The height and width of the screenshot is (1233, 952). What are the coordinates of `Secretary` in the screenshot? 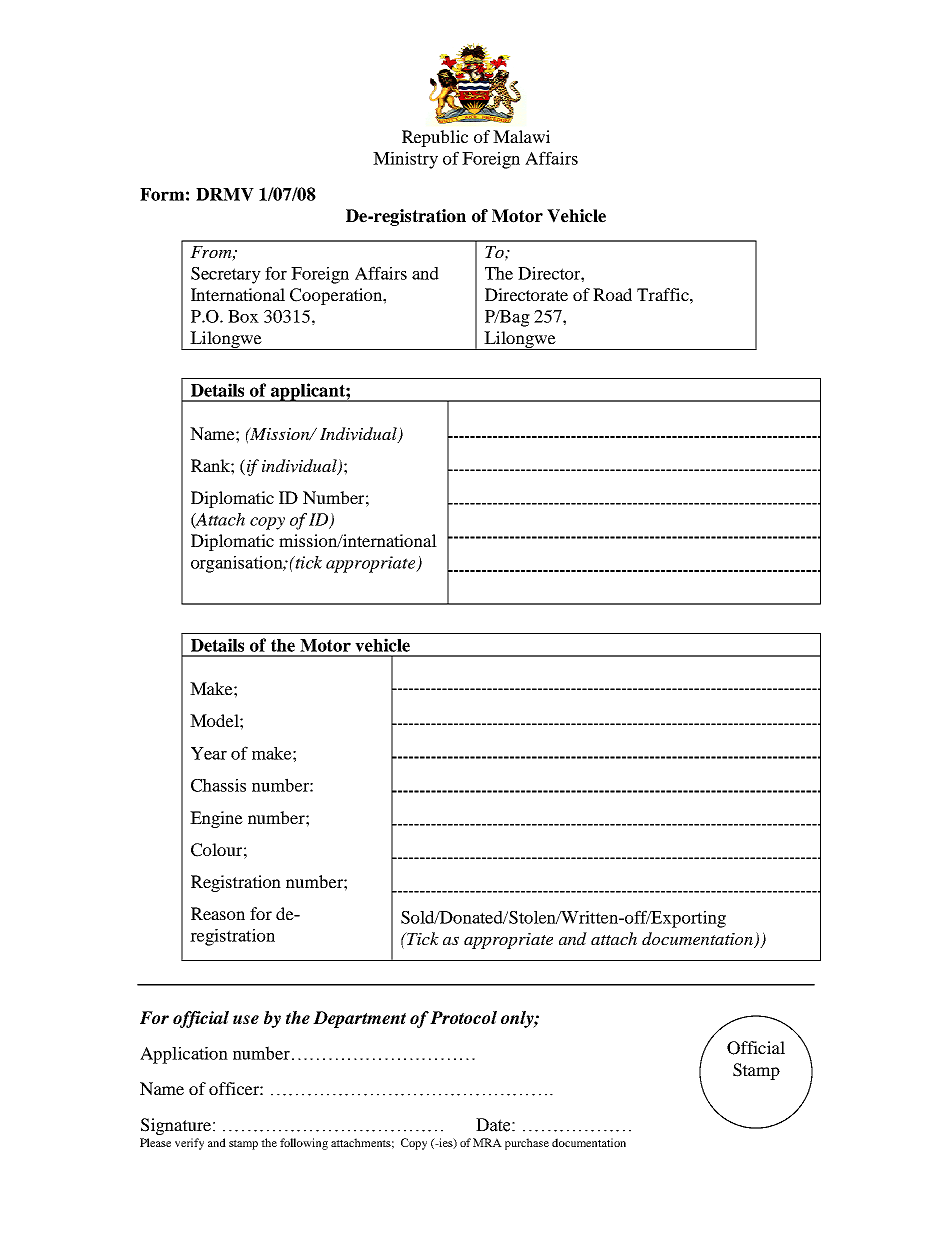 It's located at (226, 275).
